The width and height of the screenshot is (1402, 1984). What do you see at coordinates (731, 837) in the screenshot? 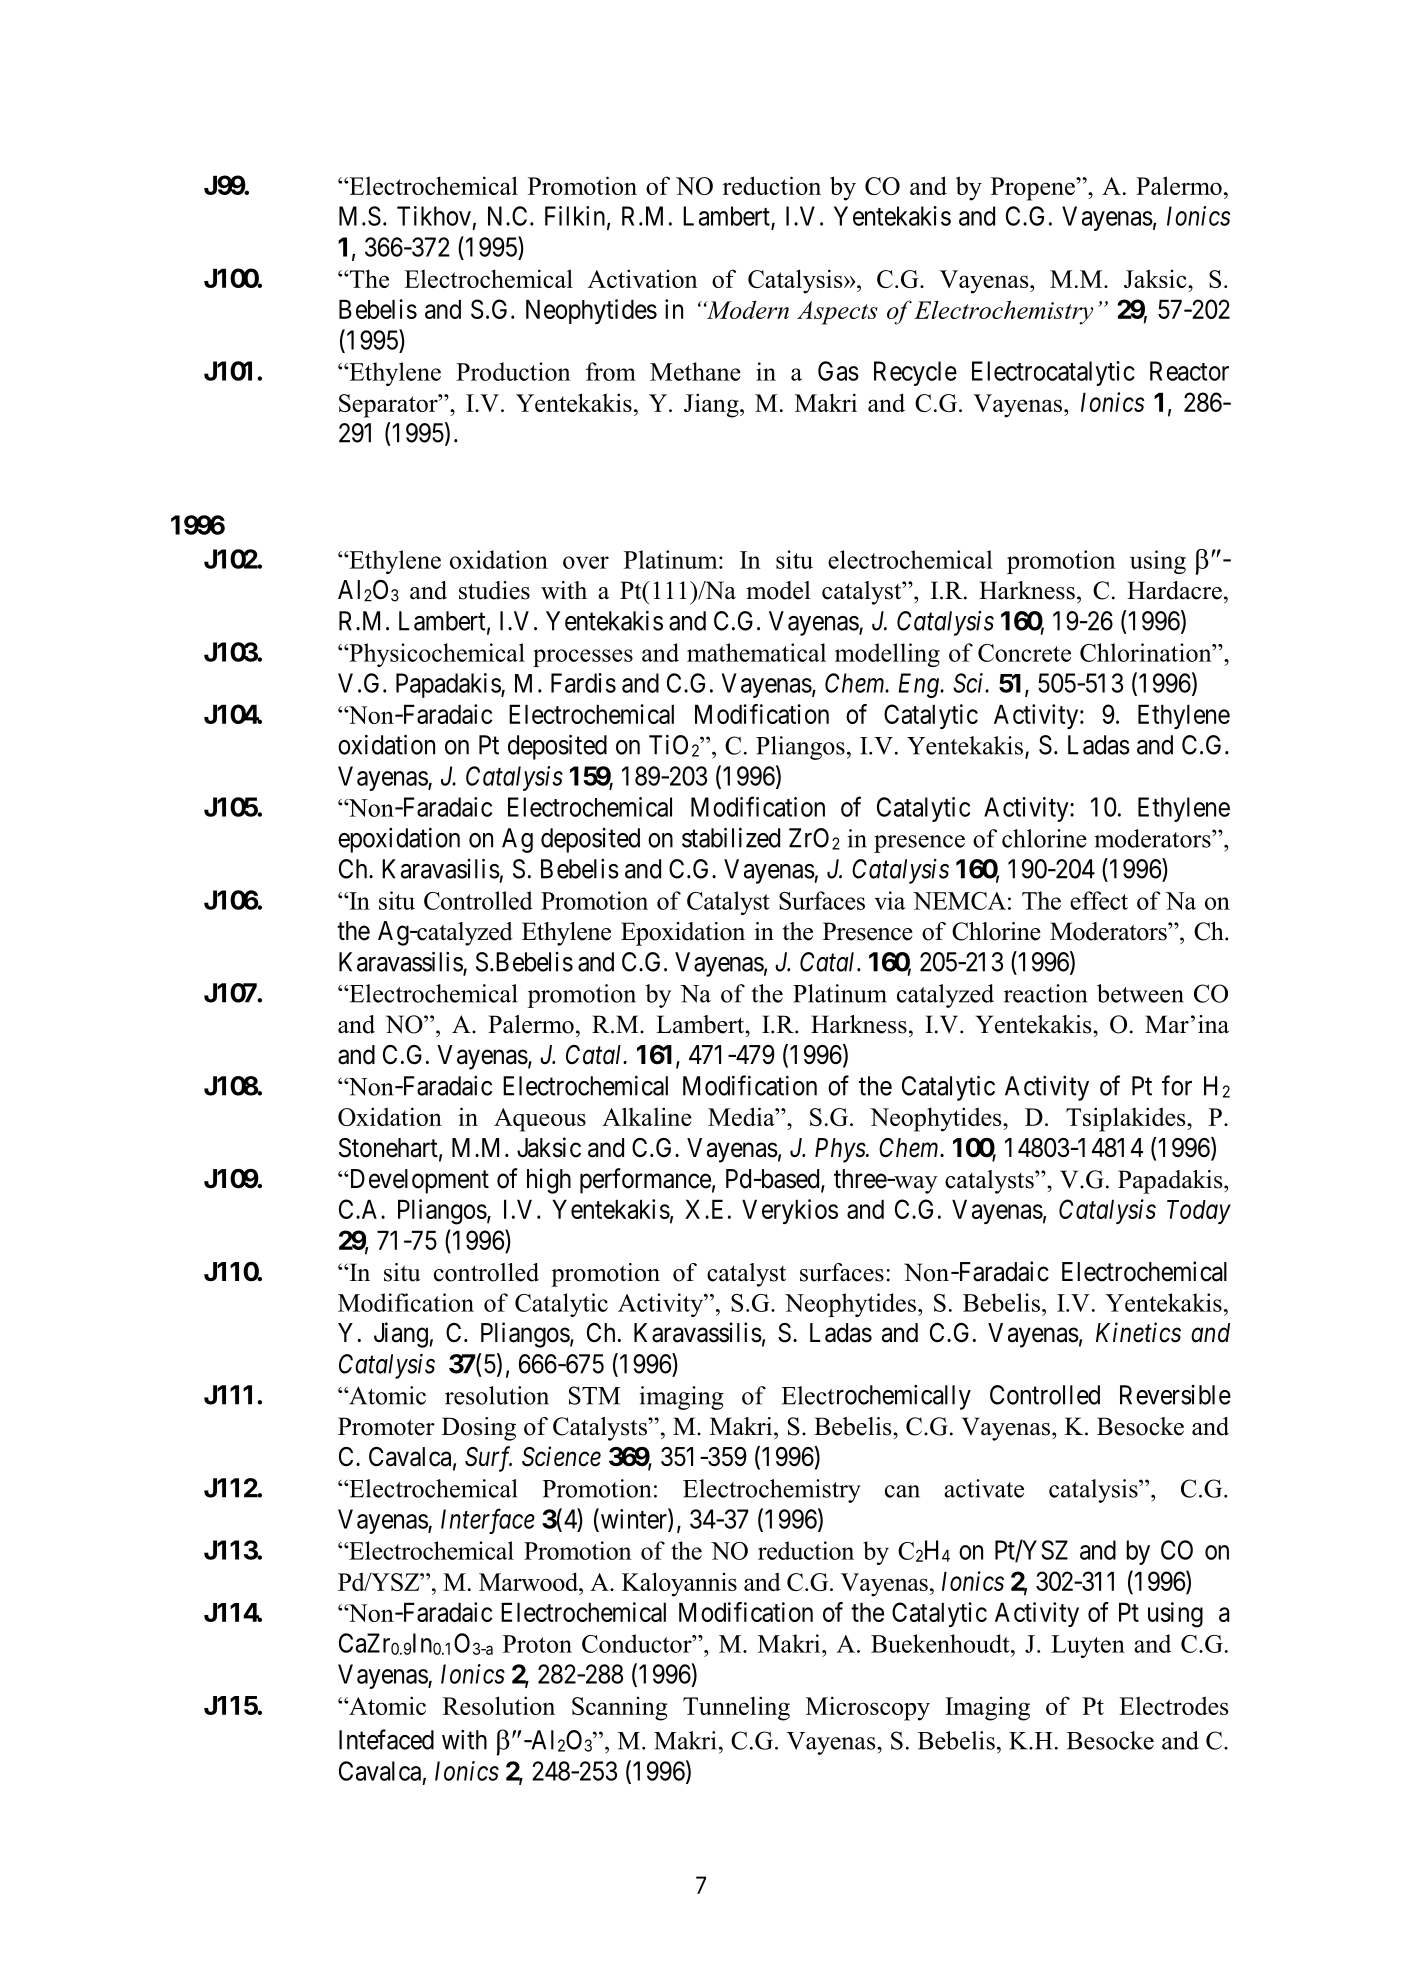
I see `stabilized` at bounding box center [731, 837].
